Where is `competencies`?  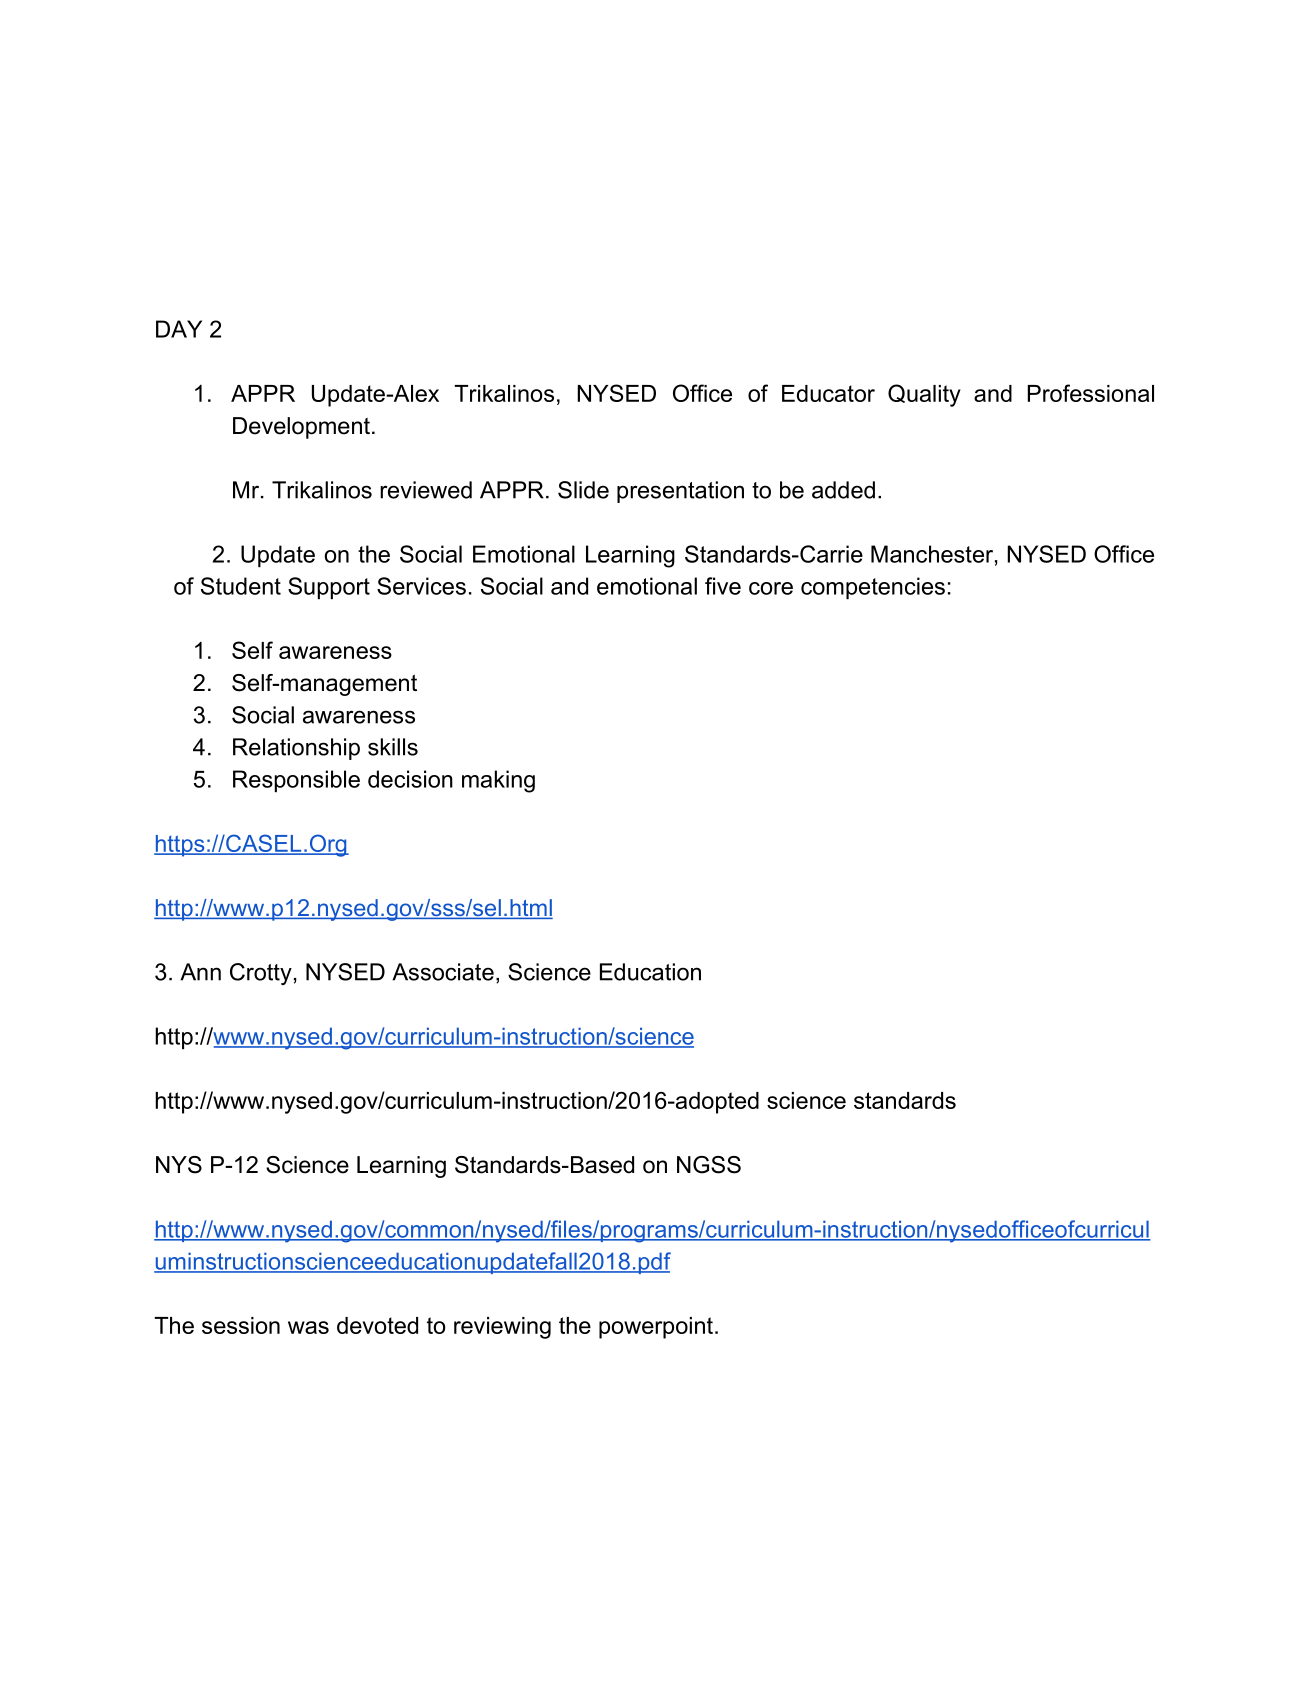
competencies is located at coordinates (873, 588).
